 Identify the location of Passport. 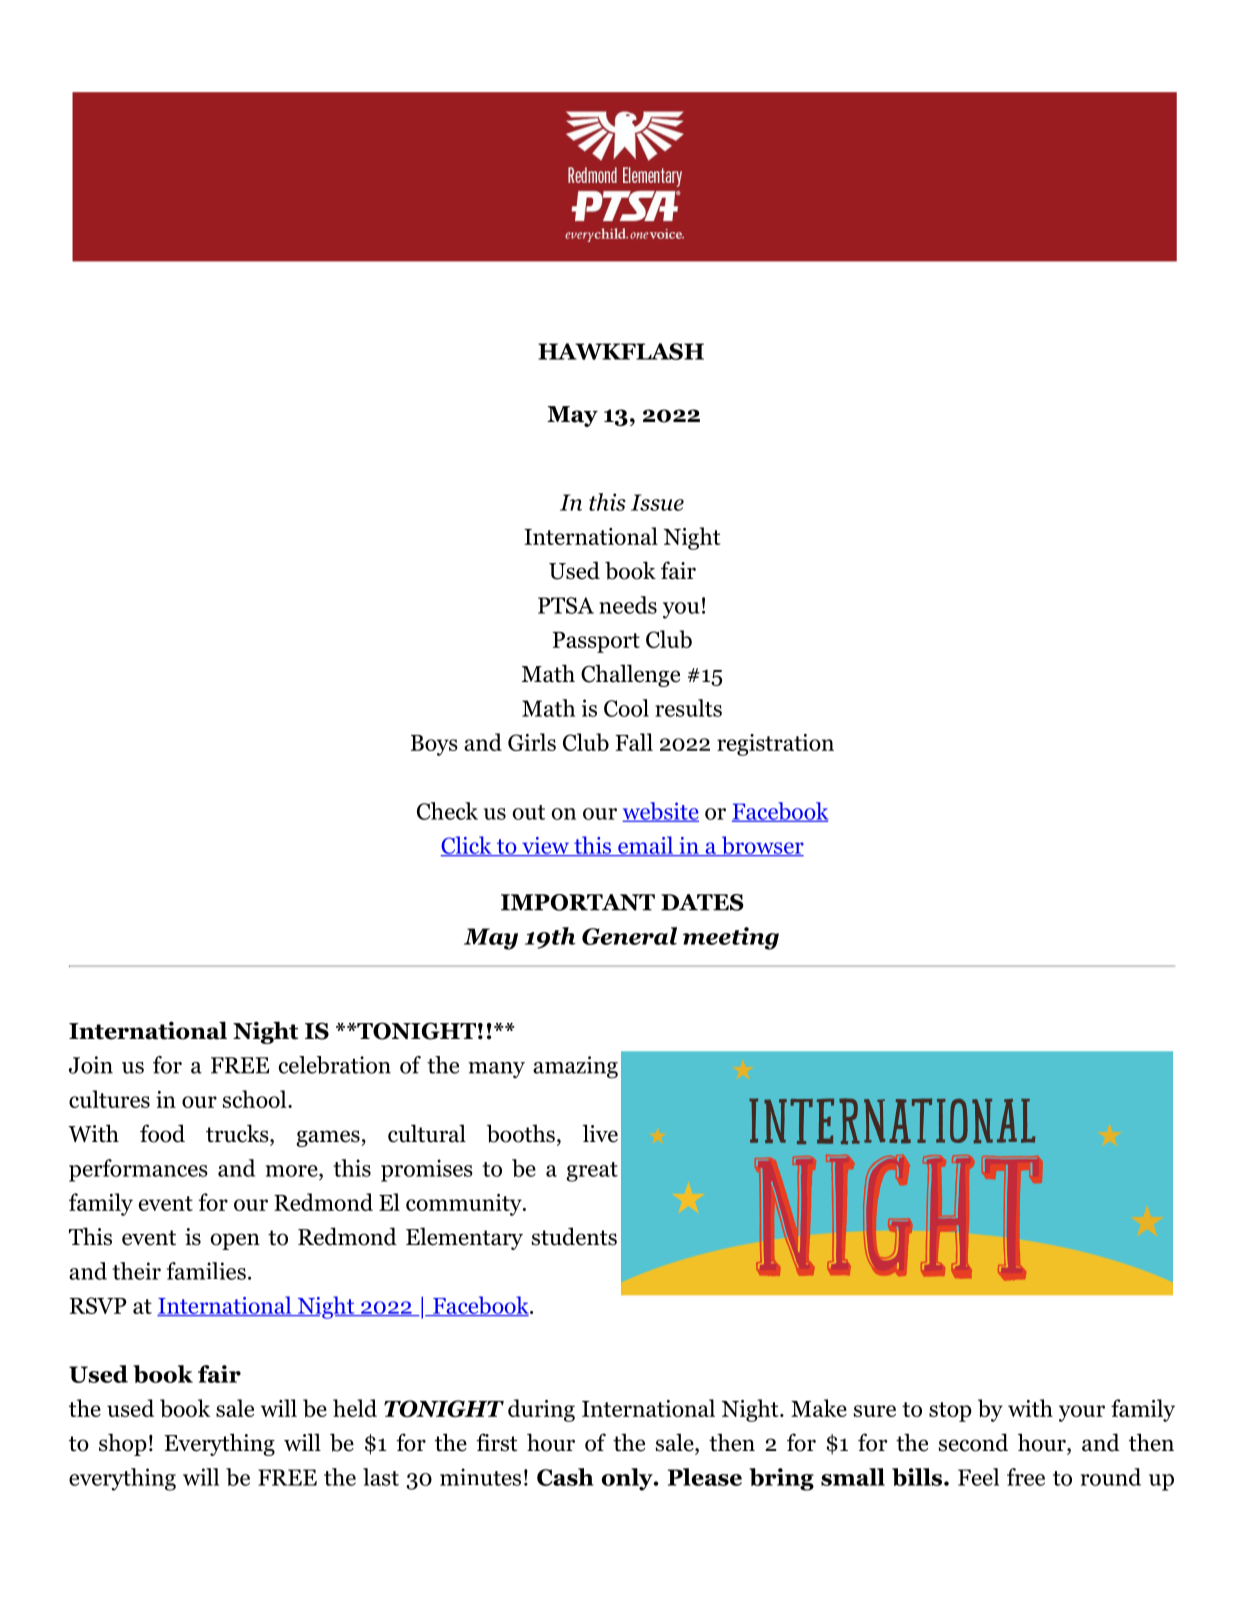
(596, 642).
